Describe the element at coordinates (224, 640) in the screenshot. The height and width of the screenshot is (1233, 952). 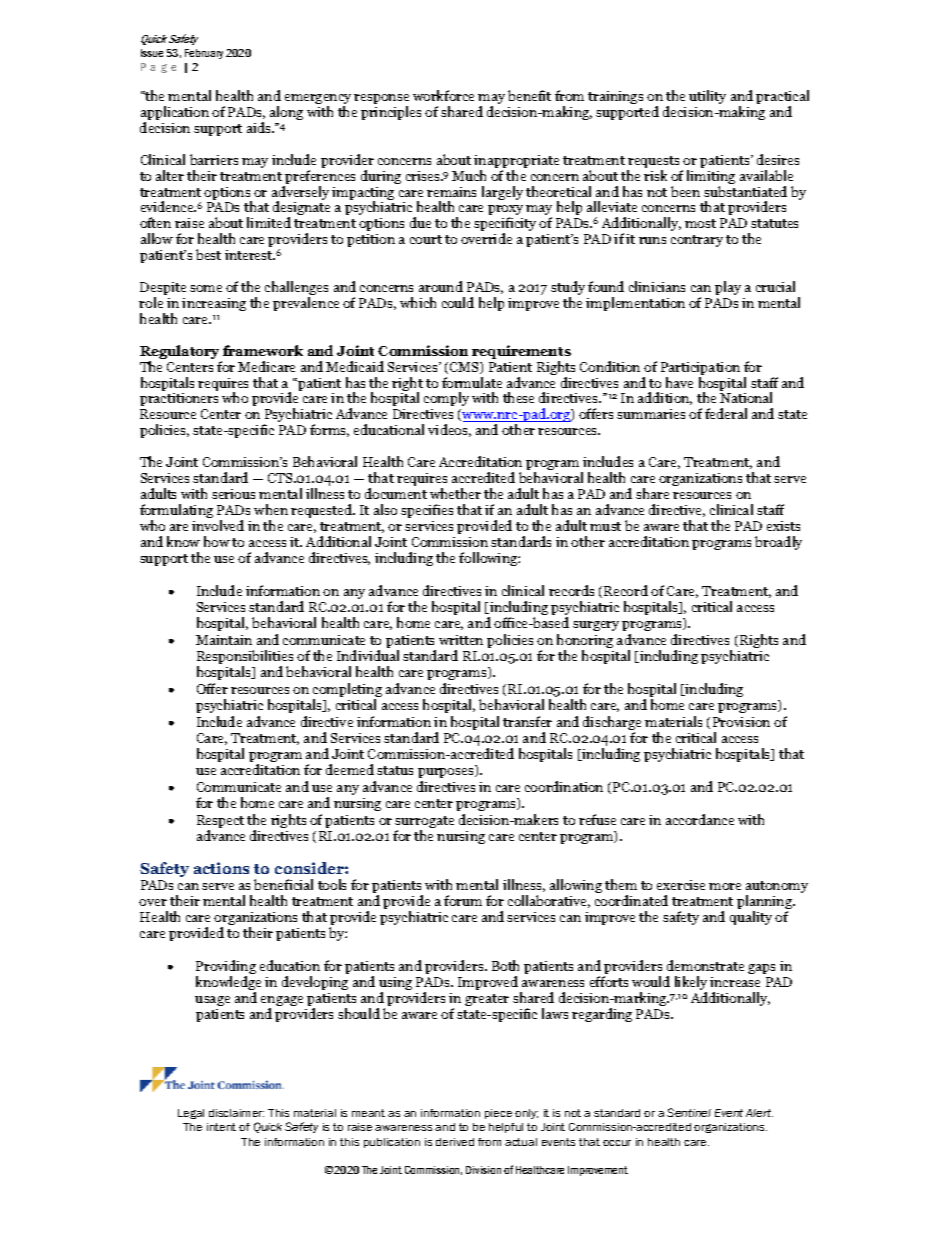
I see `Maintain` at that location.
